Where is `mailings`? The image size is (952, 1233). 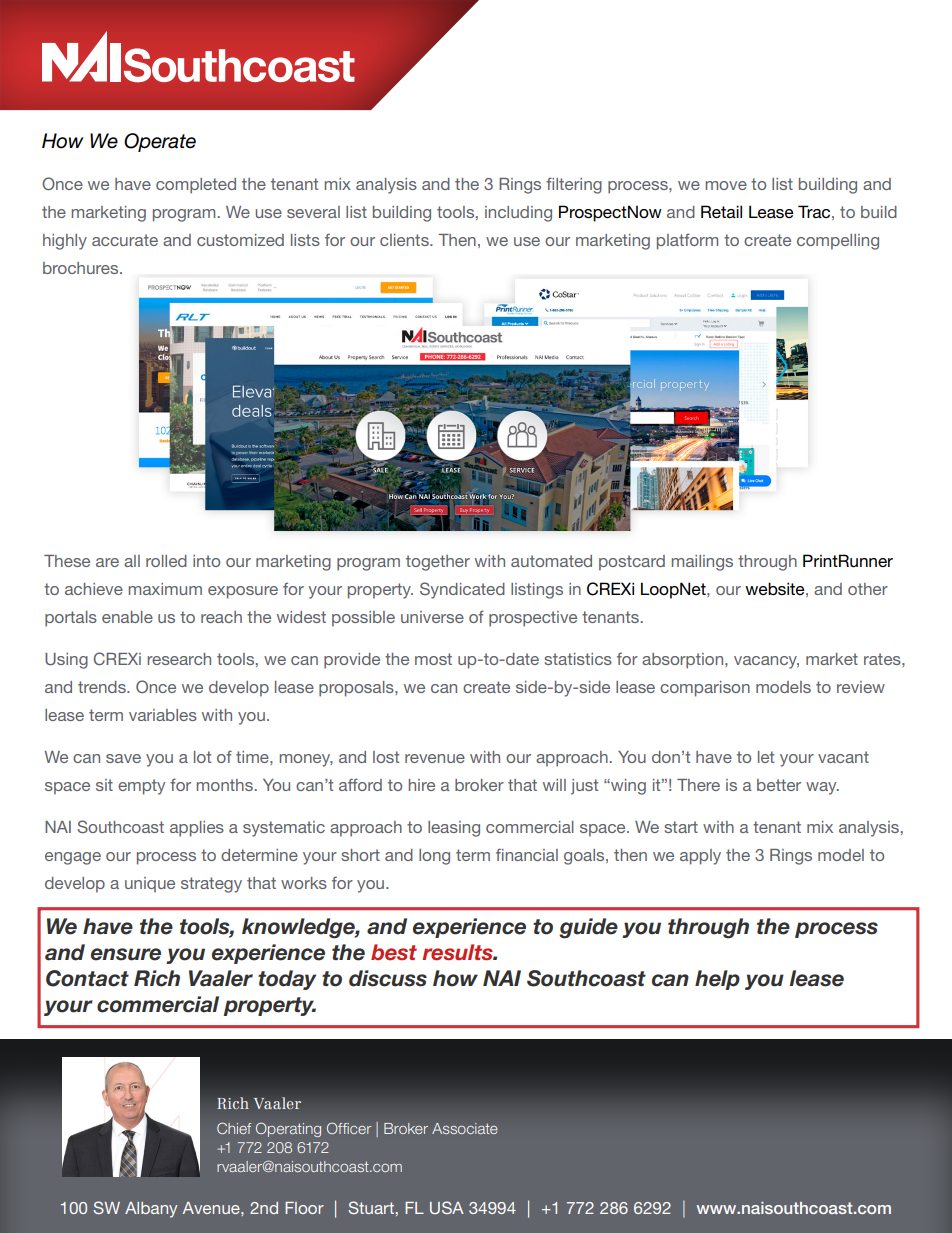 mailings is located at coordinates (702, 563).
